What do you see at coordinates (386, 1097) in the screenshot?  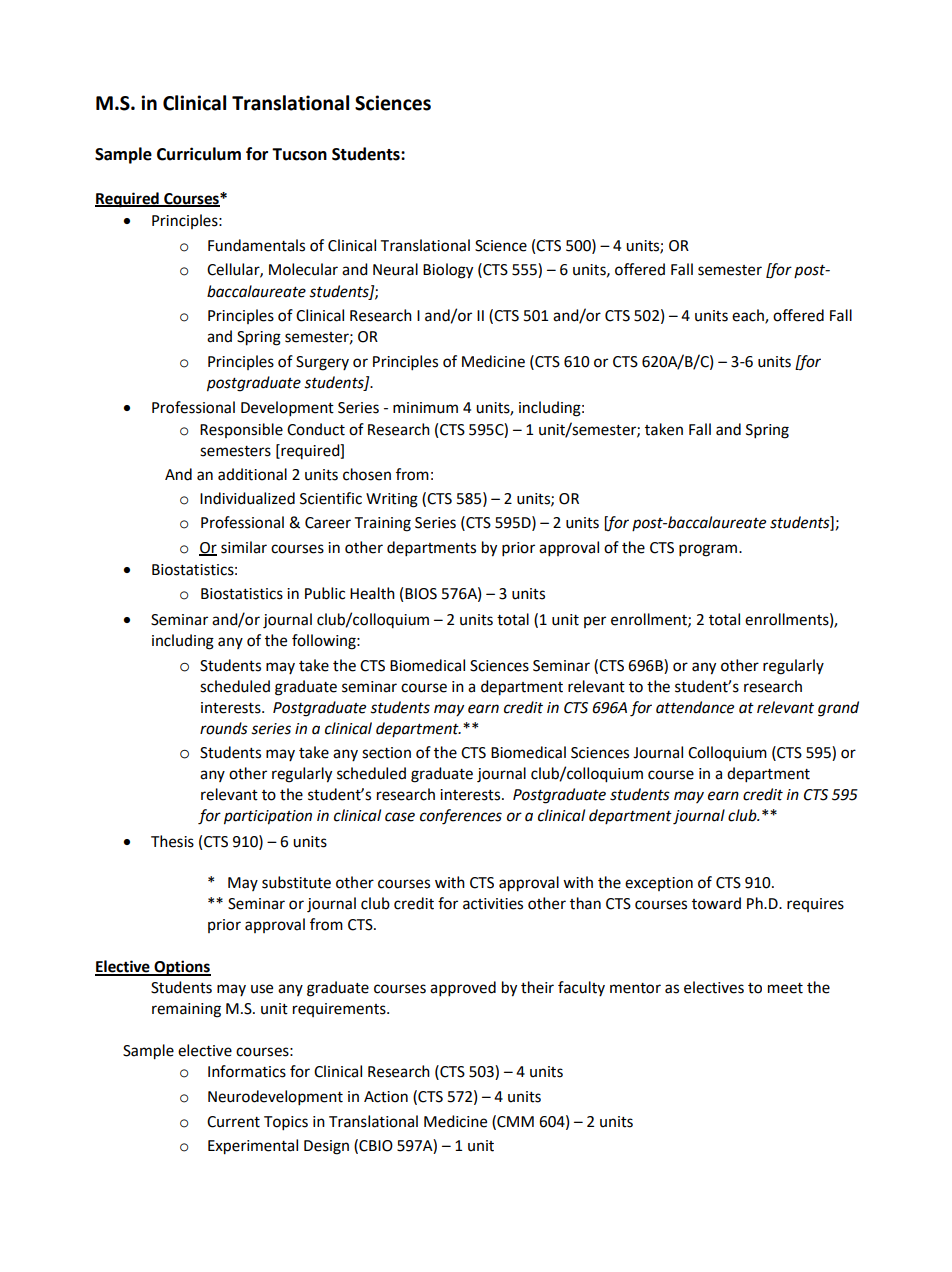 I see `Action` at bounding box center [386, 1097].
